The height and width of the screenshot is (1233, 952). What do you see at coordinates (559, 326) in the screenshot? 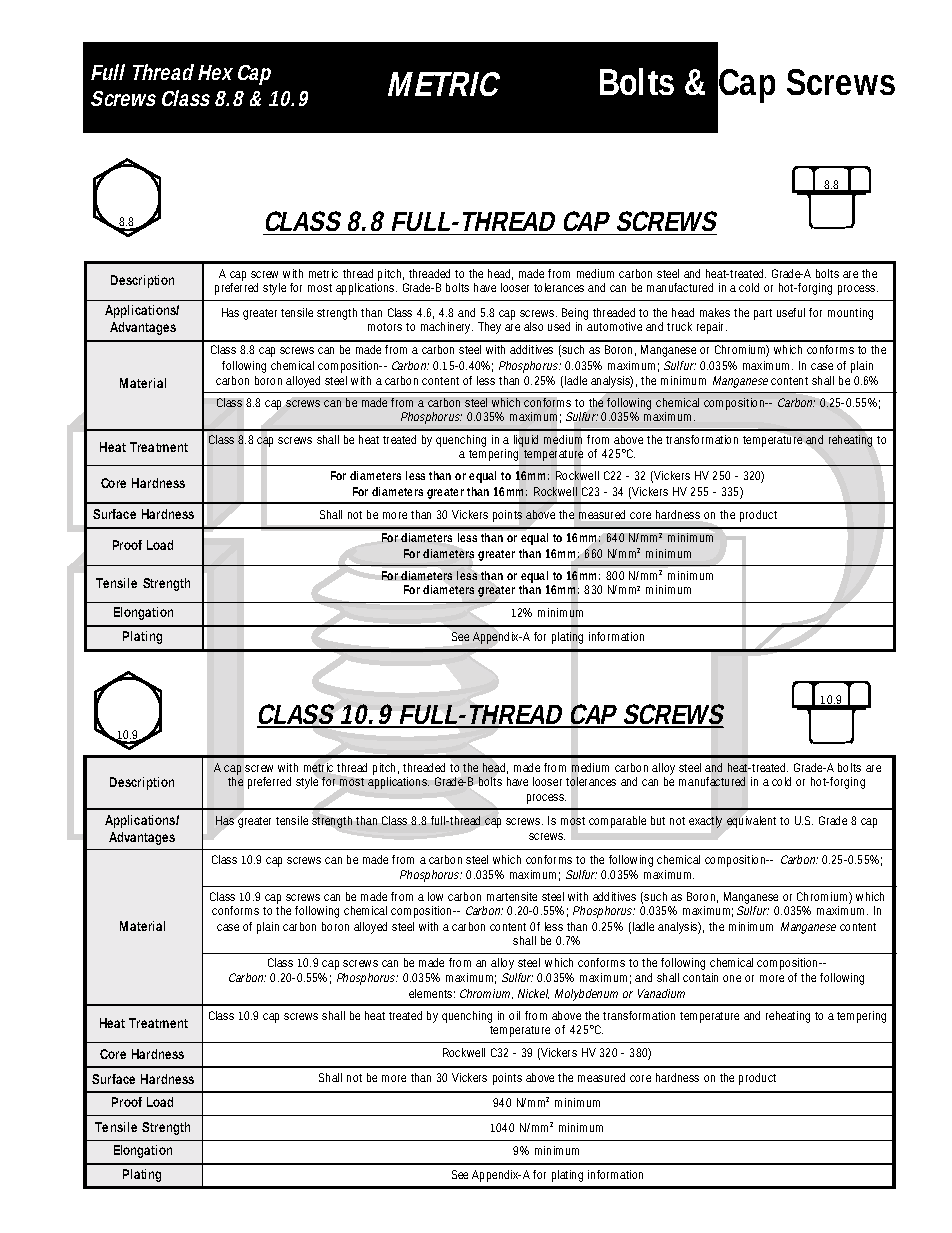
I see `used` at bounding box center [559, 326].
